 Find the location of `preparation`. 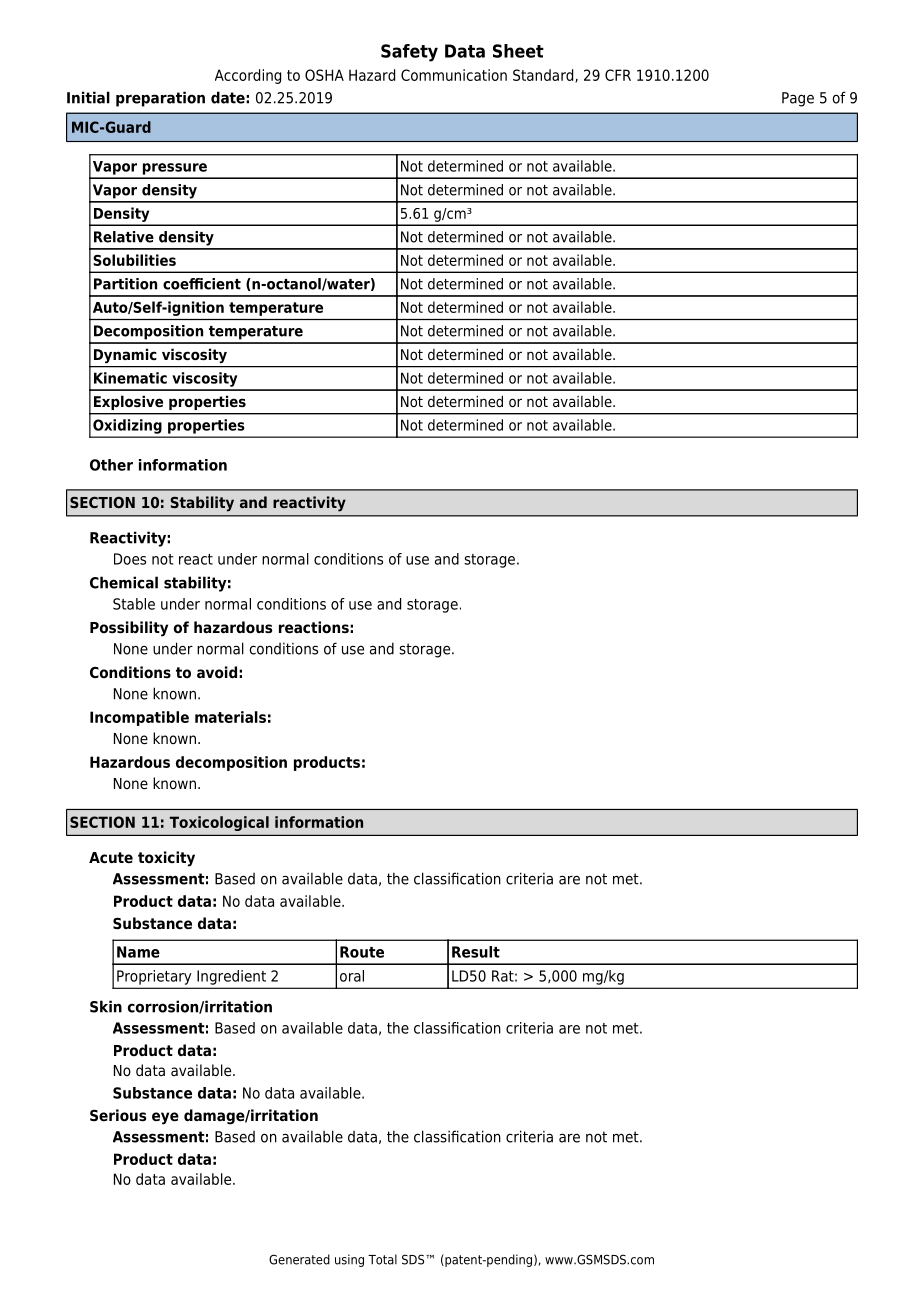

preparation is located at coordinates (160, 99).
